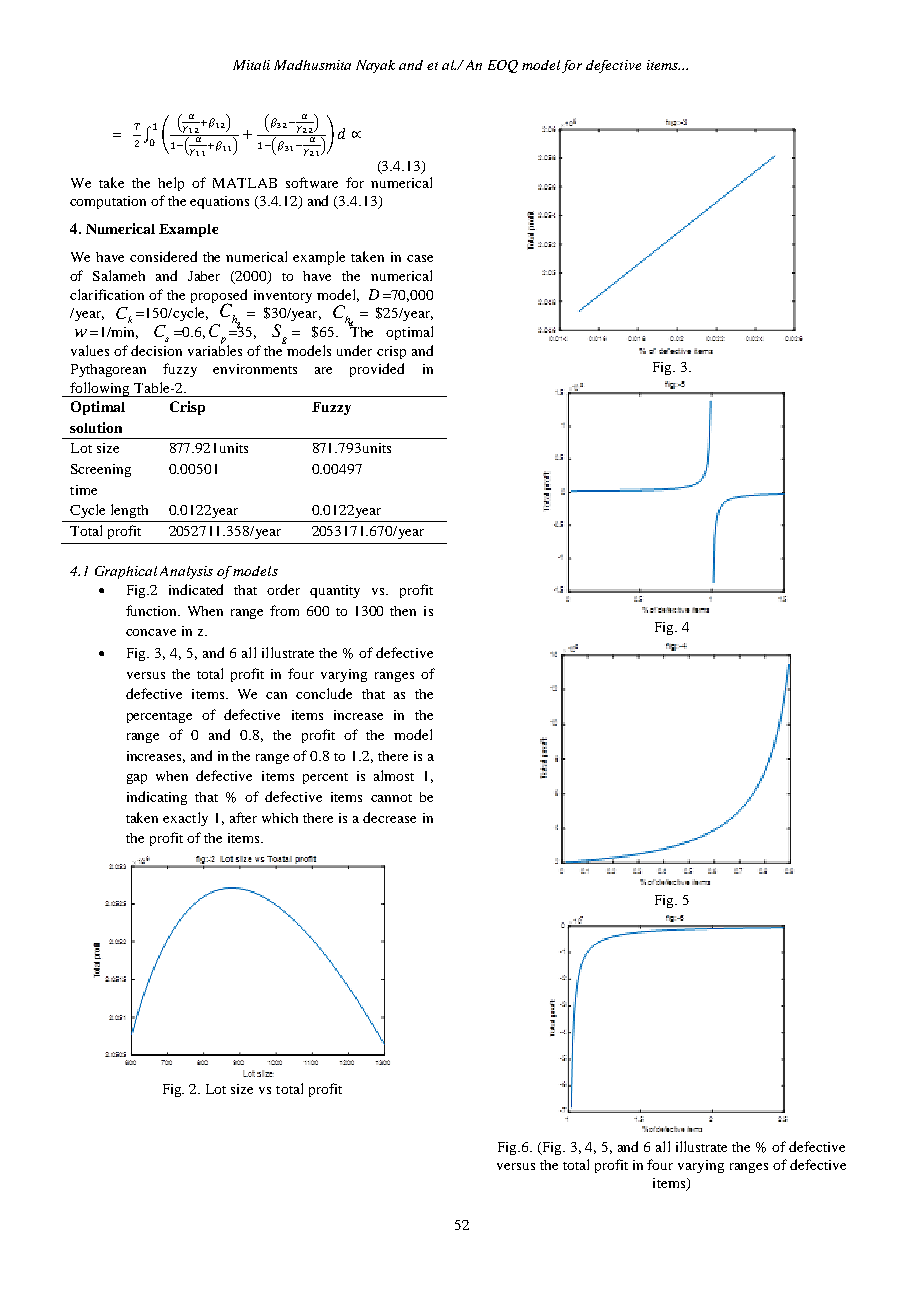  What do you see at coordinates (375, 66) in the screenshot?
I see `Nayak` at bounding box center [375, 66].
